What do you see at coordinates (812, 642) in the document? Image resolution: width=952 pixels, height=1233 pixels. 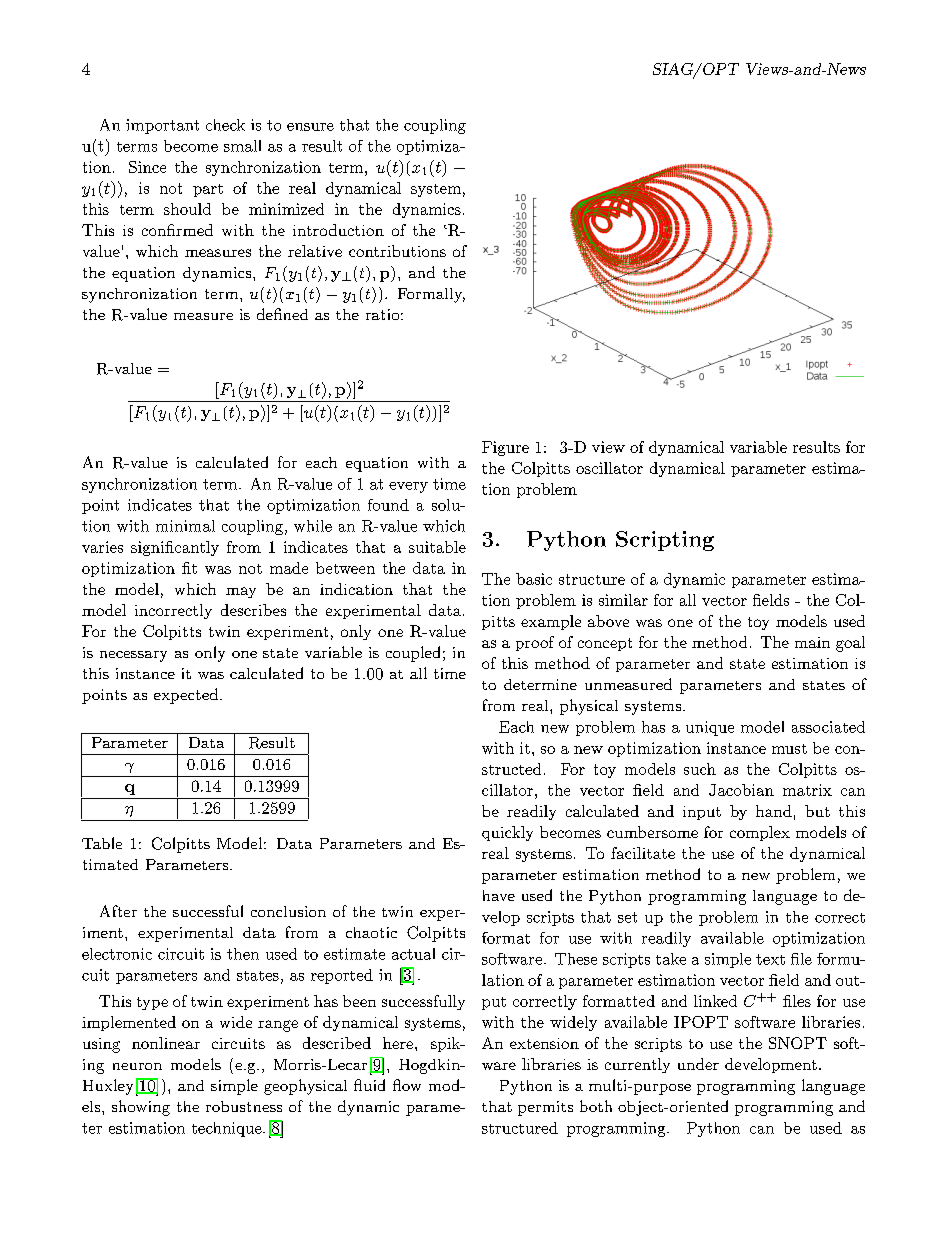 I see `main` at bounding box center [812, 642].
